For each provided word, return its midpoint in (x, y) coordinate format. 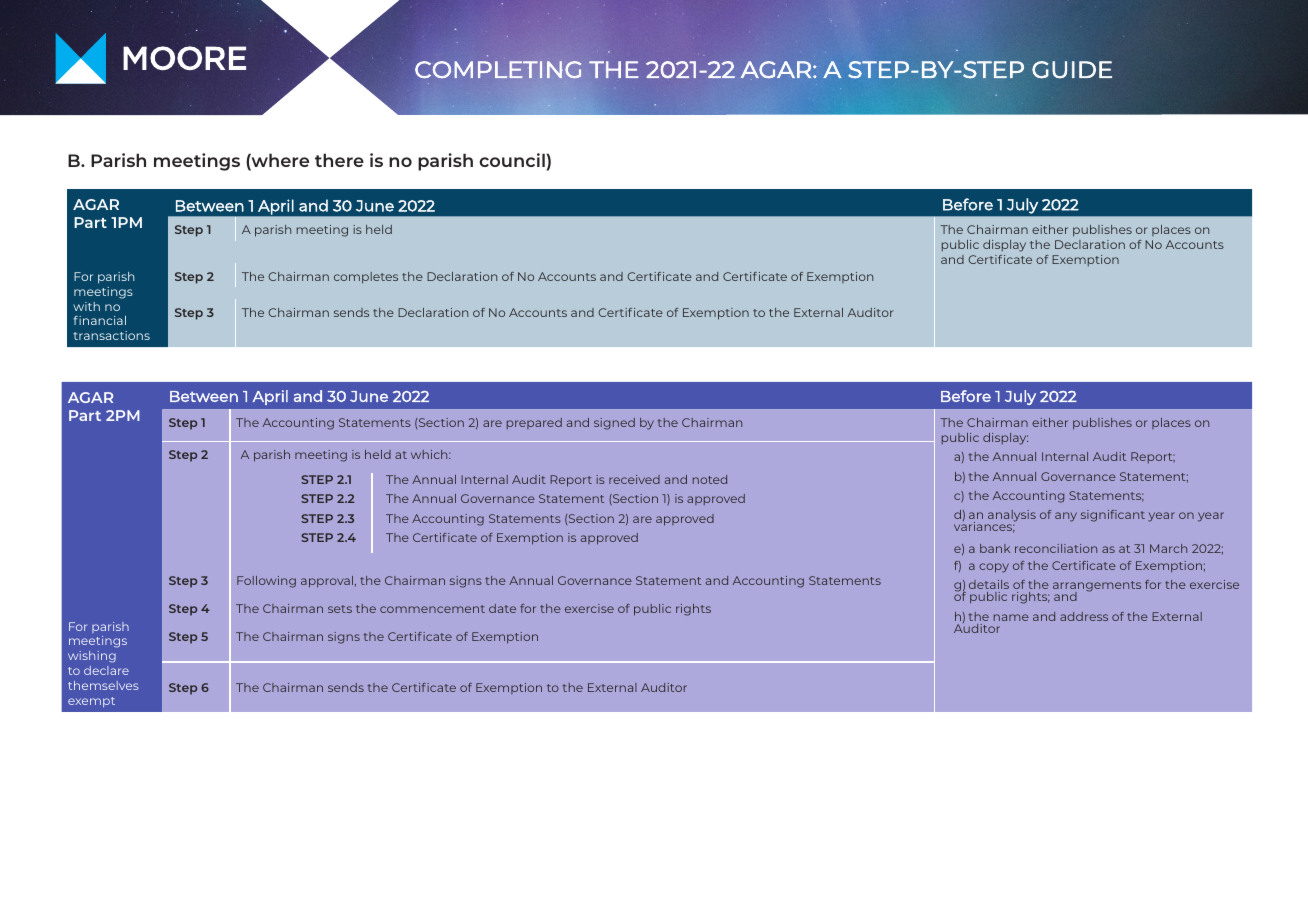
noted (710, 479)
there (339, 160)
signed (614, 424)
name (1011, 617)
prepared (534, 423)
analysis (1011, 517)
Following (266, 582)
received (634, 479)
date (502, 608)
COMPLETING (498, 70)
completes (366, 278)
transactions (111, 335)
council (513, 160)
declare (106, 670)
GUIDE (1072, 70)
